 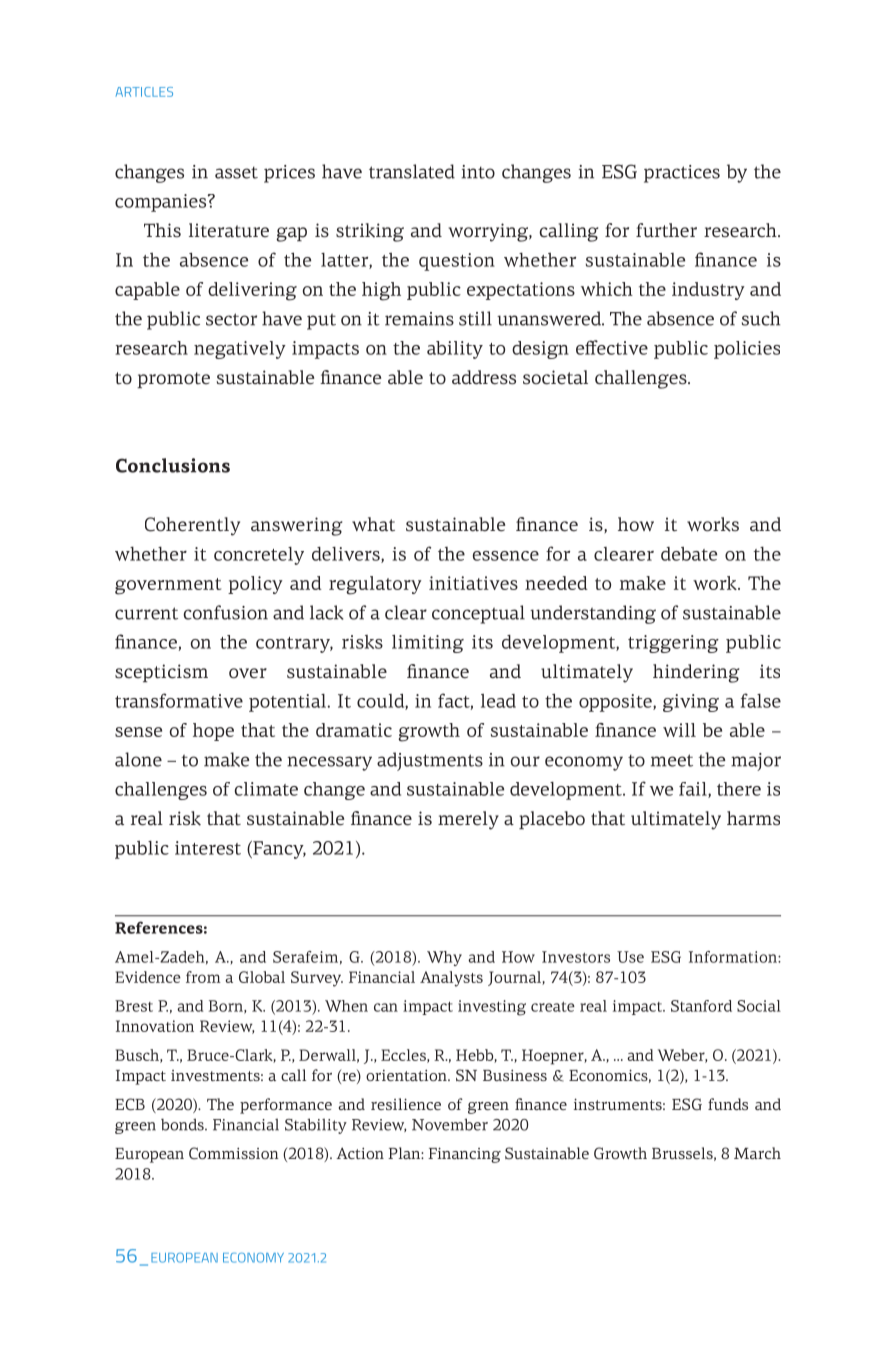 What do you see at coordinates (412, 171) in the document?
I see `translated` at bounding box center [412, 171].
